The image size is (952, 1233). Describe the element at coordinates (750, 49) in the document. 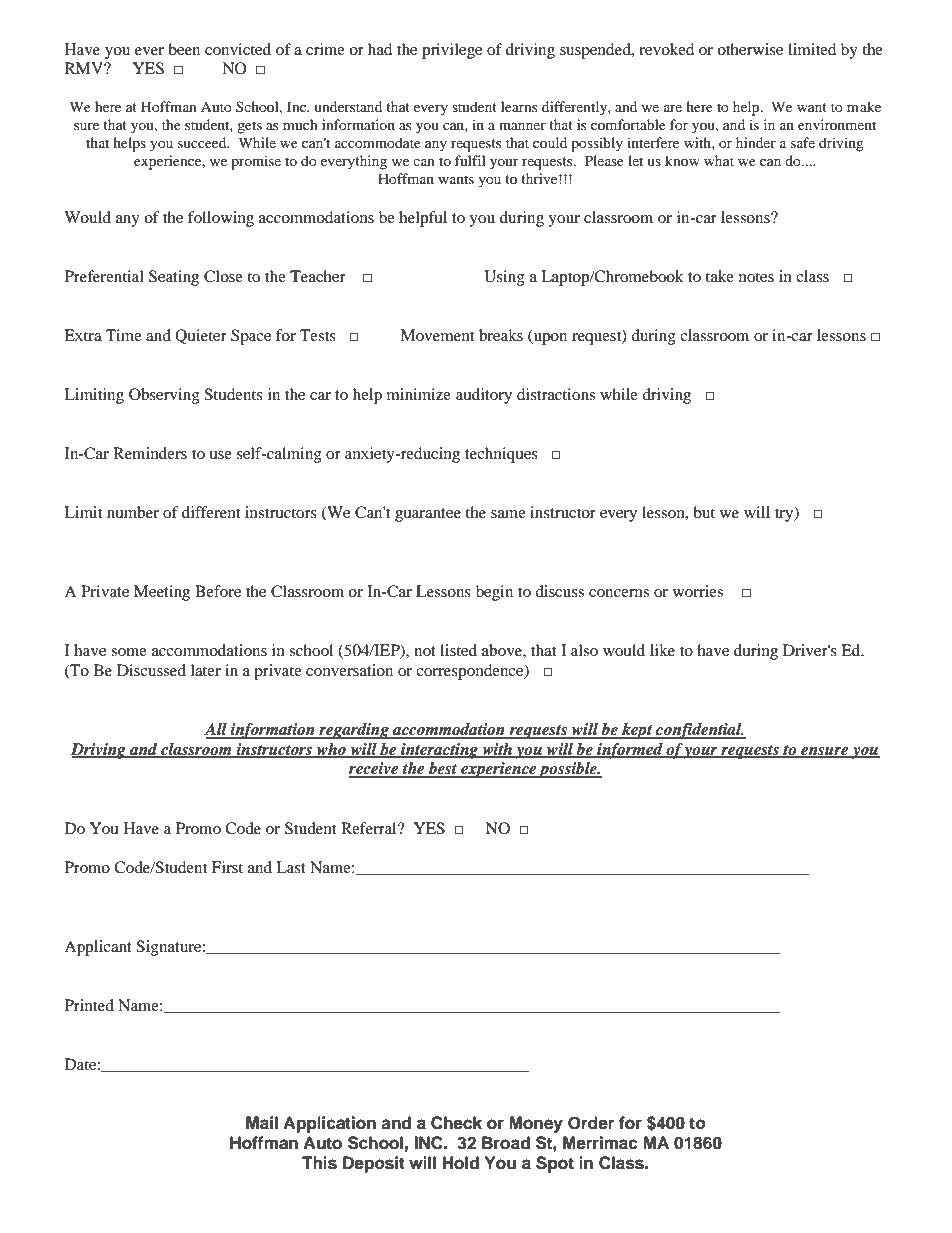

I see `otherwise` at that location.
